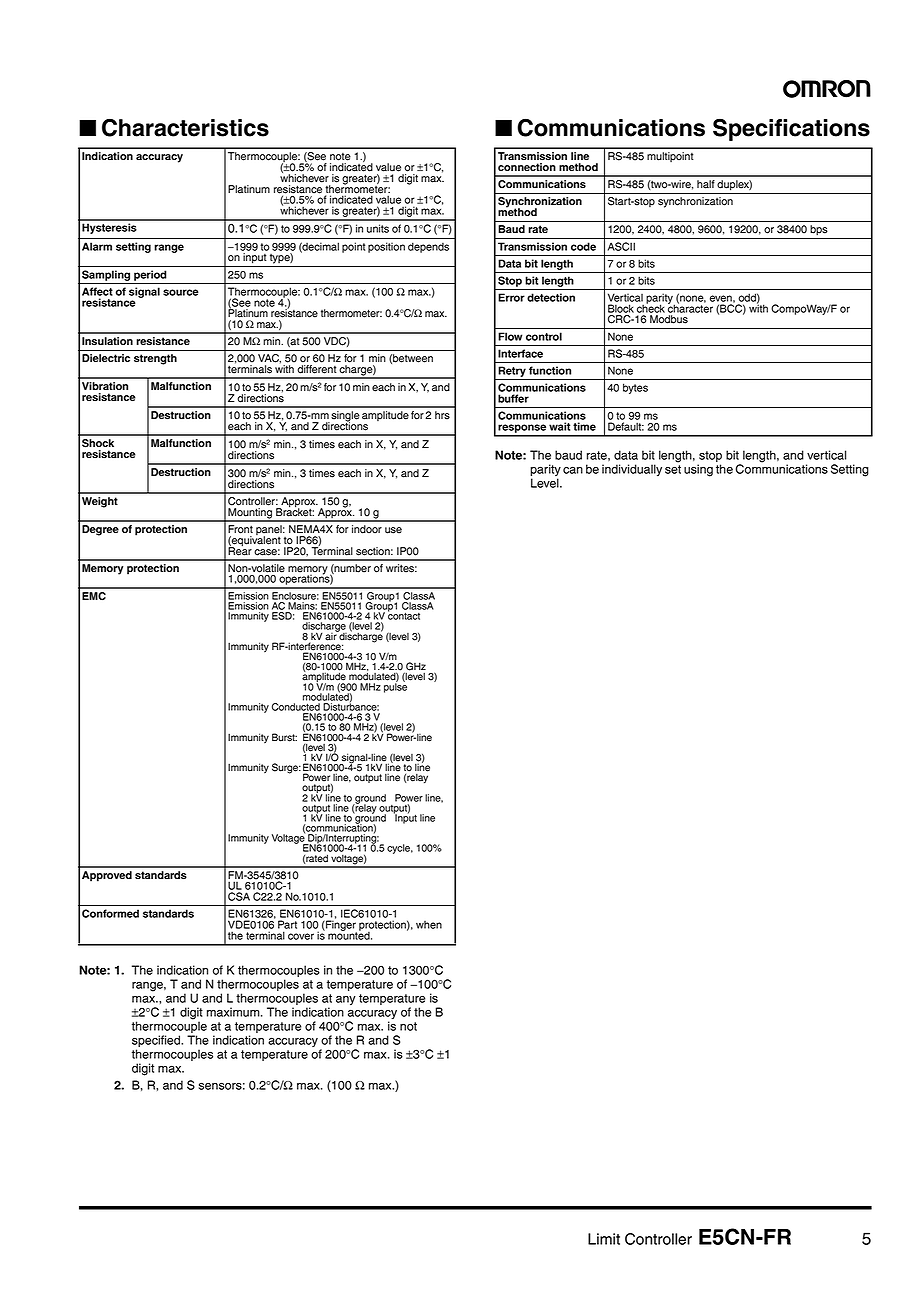 The height and width of the screenshot is (1308, 924). I want to click on half, so click(706, 184).
